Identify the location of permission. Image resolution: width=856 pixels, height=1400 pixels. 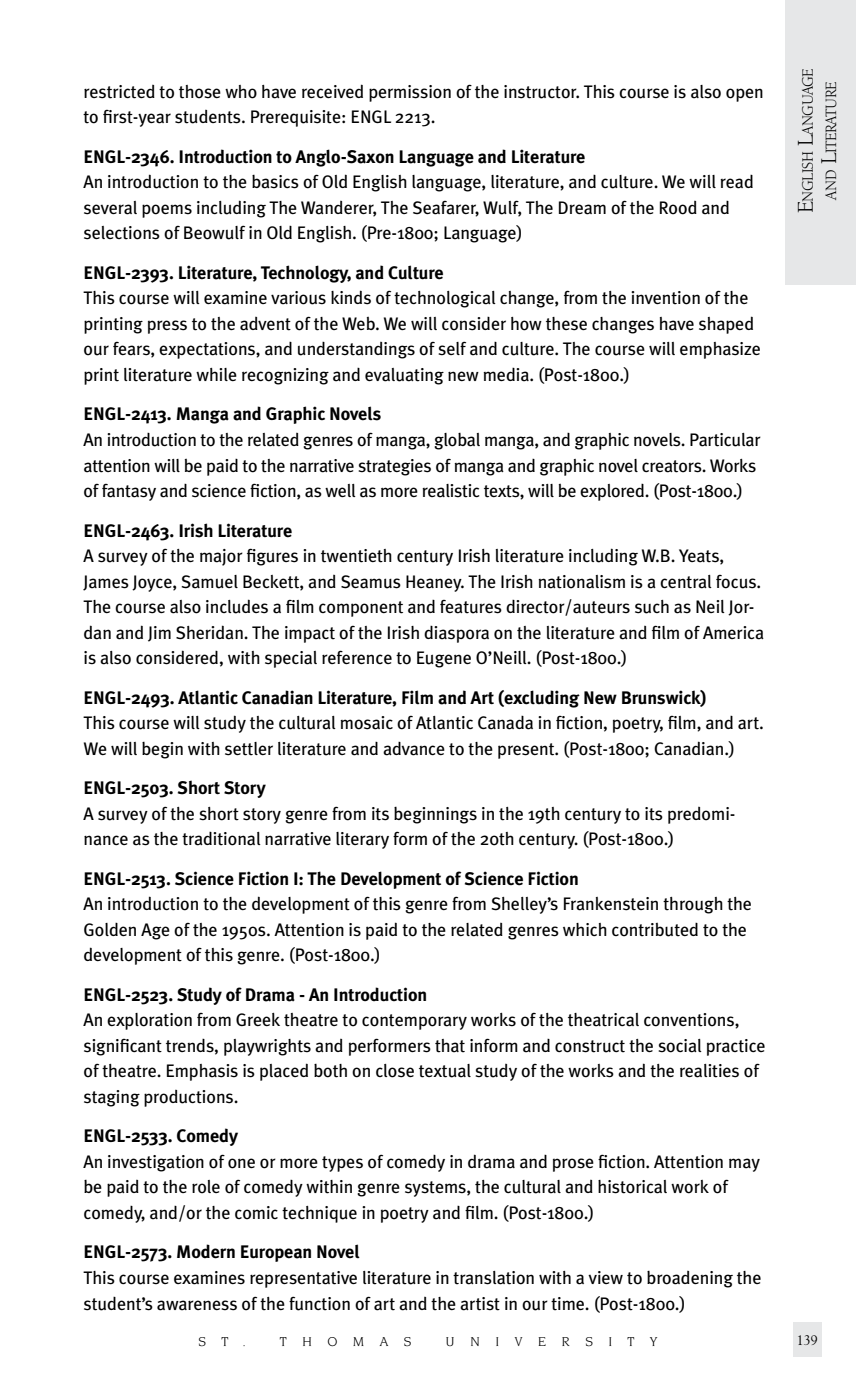
(410, 93).
